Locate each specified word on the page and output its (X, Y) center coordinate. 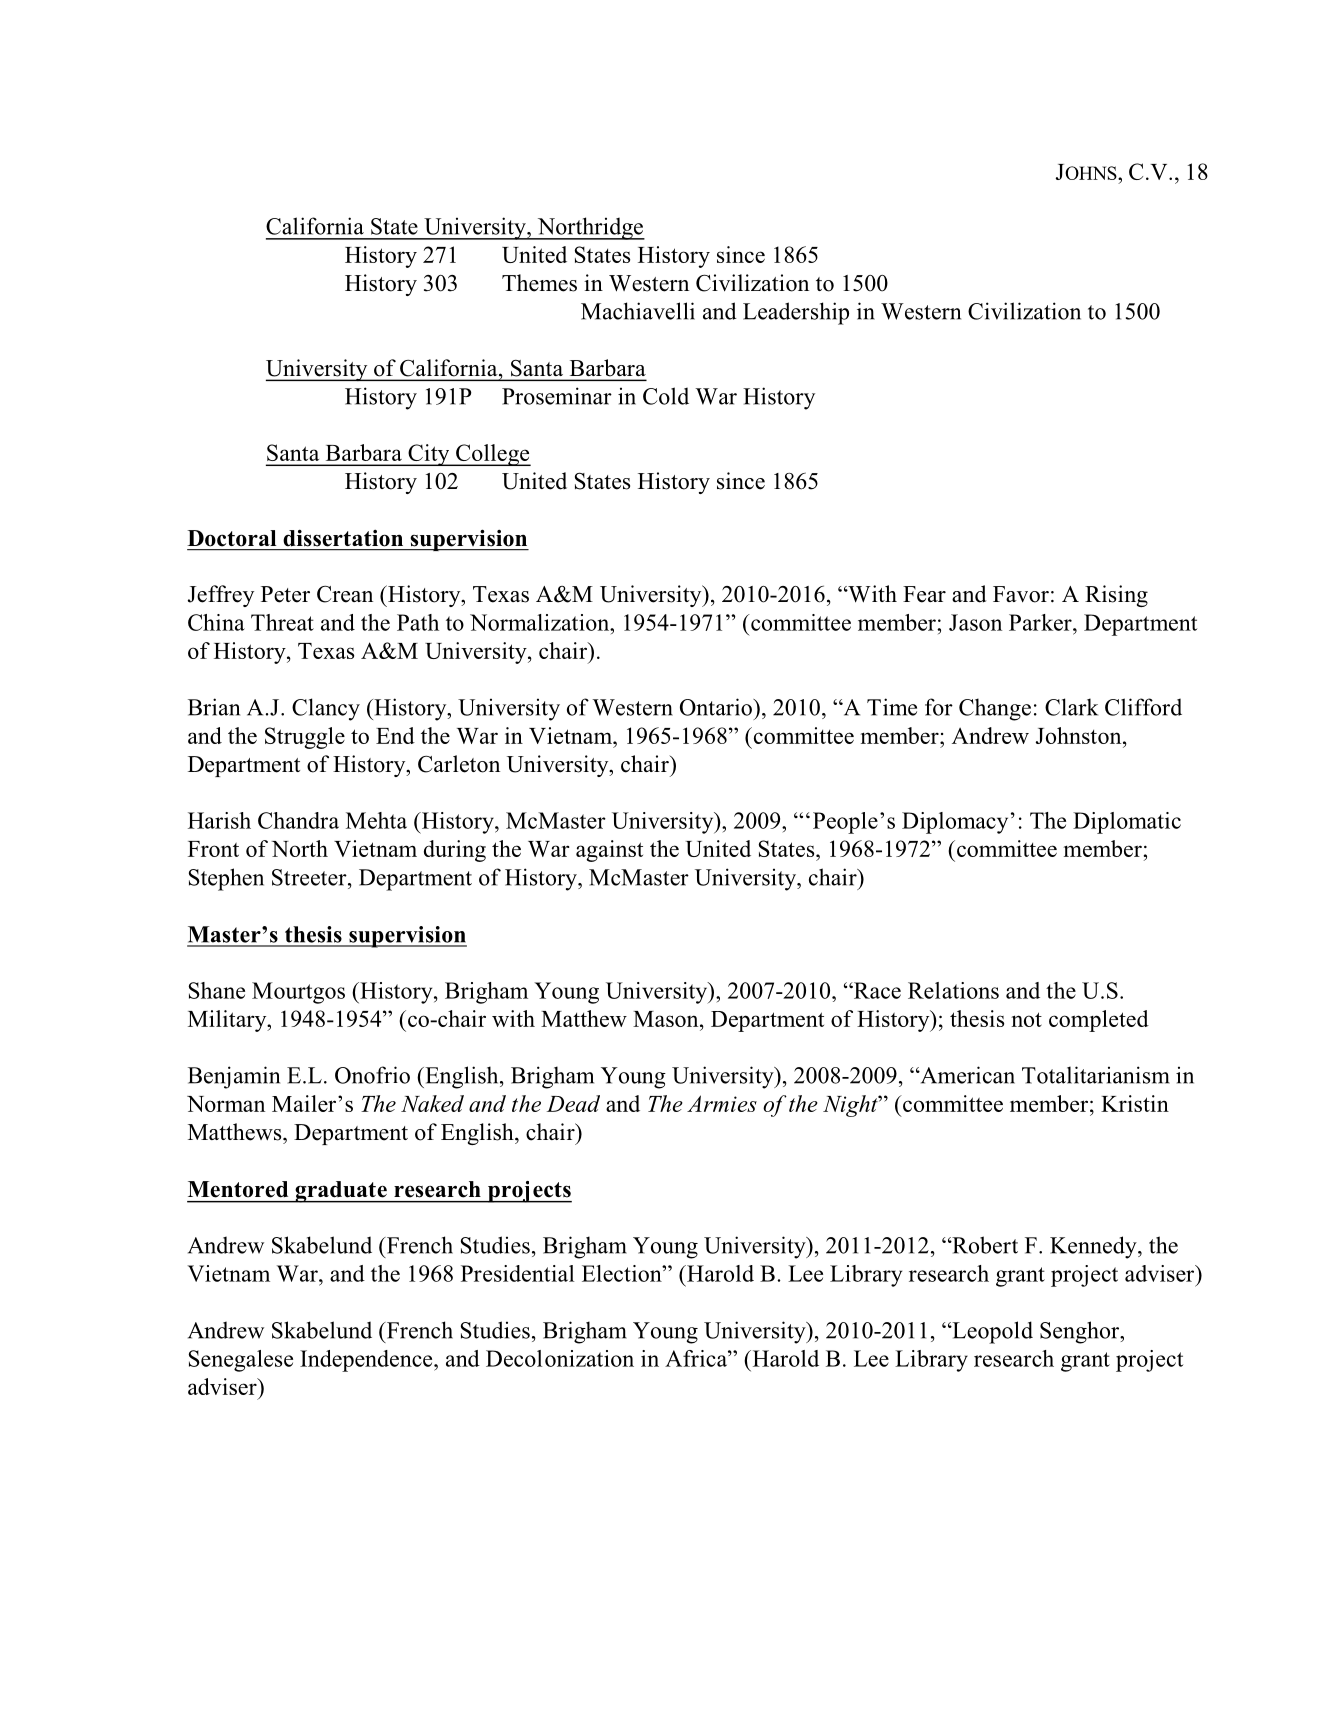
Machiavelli (638, 311)
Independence (367, 1361)
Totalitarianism (1096, 1075)
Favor (1021, 594)
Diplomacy (955, 823)
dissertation (343, 538)
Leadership (796, 313)
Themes (539, 283)
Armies (722, 1103)
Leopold (991, 1332)
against (609, 851)
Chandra (298, 820)
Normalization (541, 622)
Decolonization (560, 1358)
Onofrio (372, 1075)
